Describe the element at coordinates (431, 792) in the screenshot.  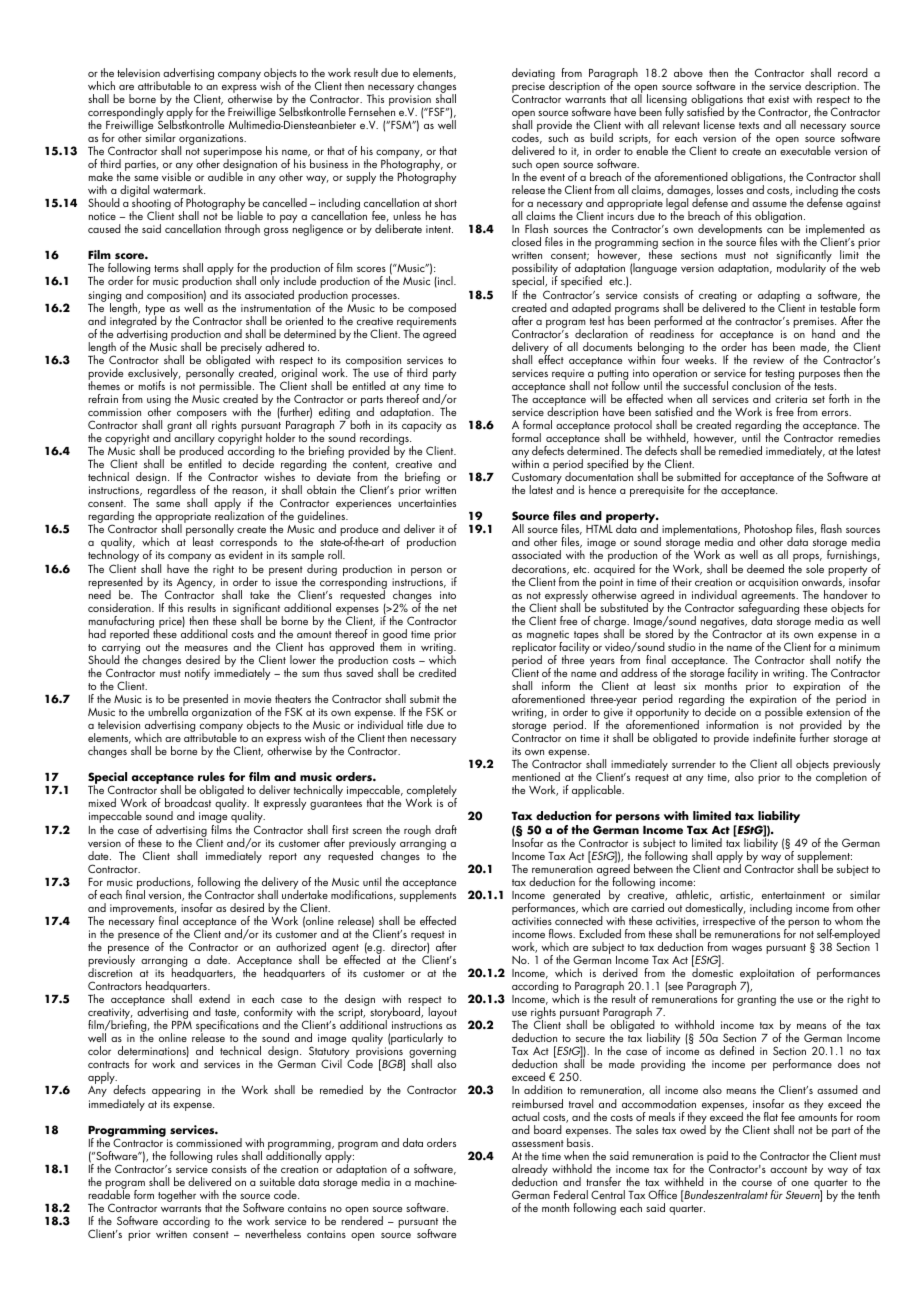
I see `completely` at that location.
